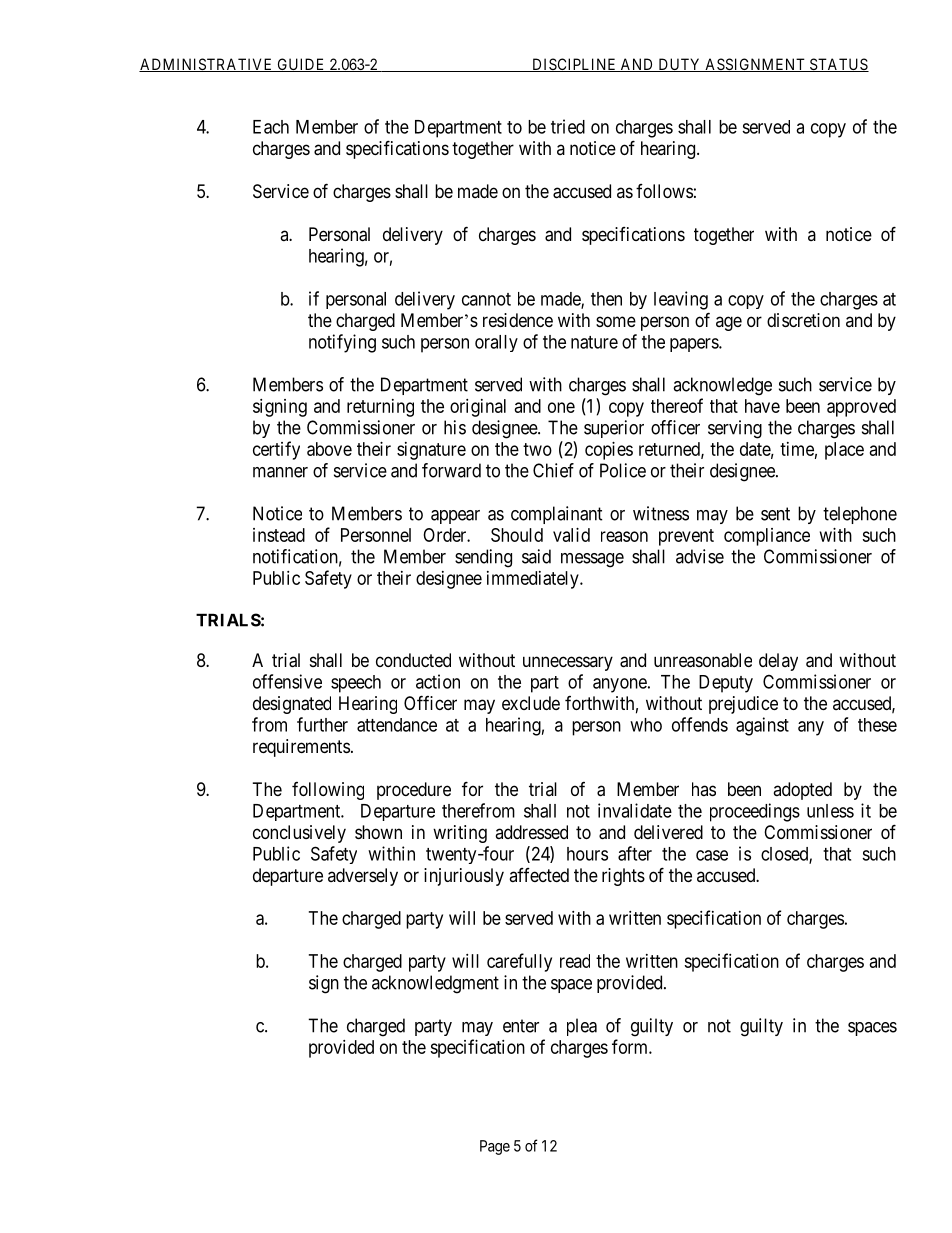  I want to click on case, so click(712, 855).
